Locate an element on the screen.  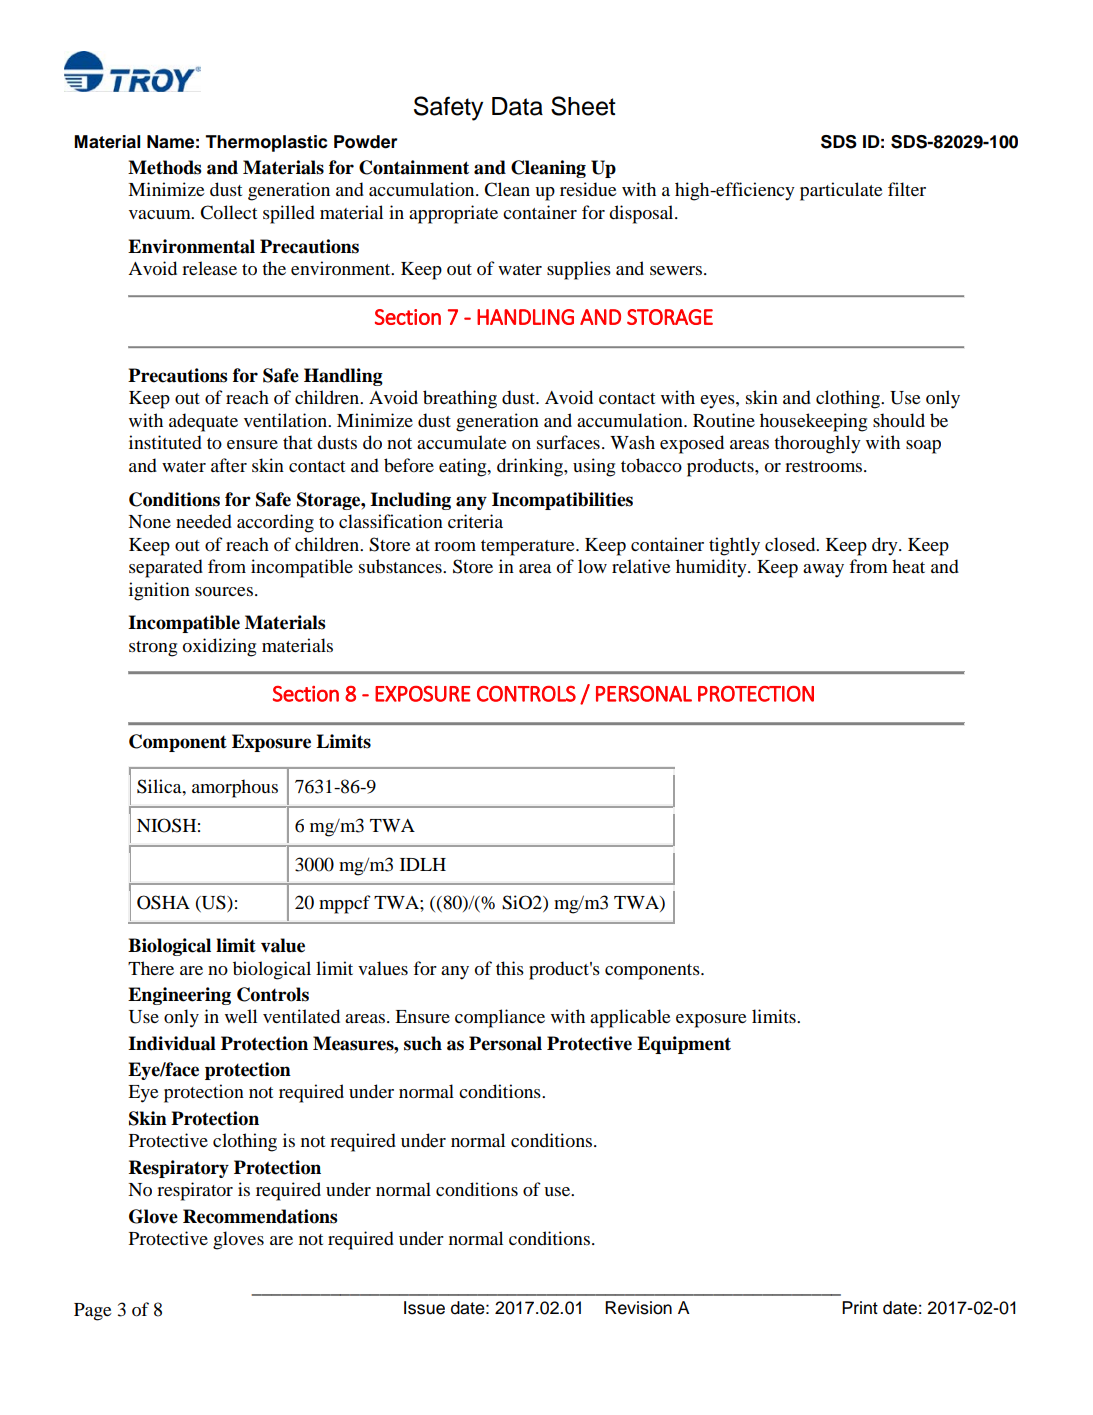
Methods is located at coordinates (165, 167).
